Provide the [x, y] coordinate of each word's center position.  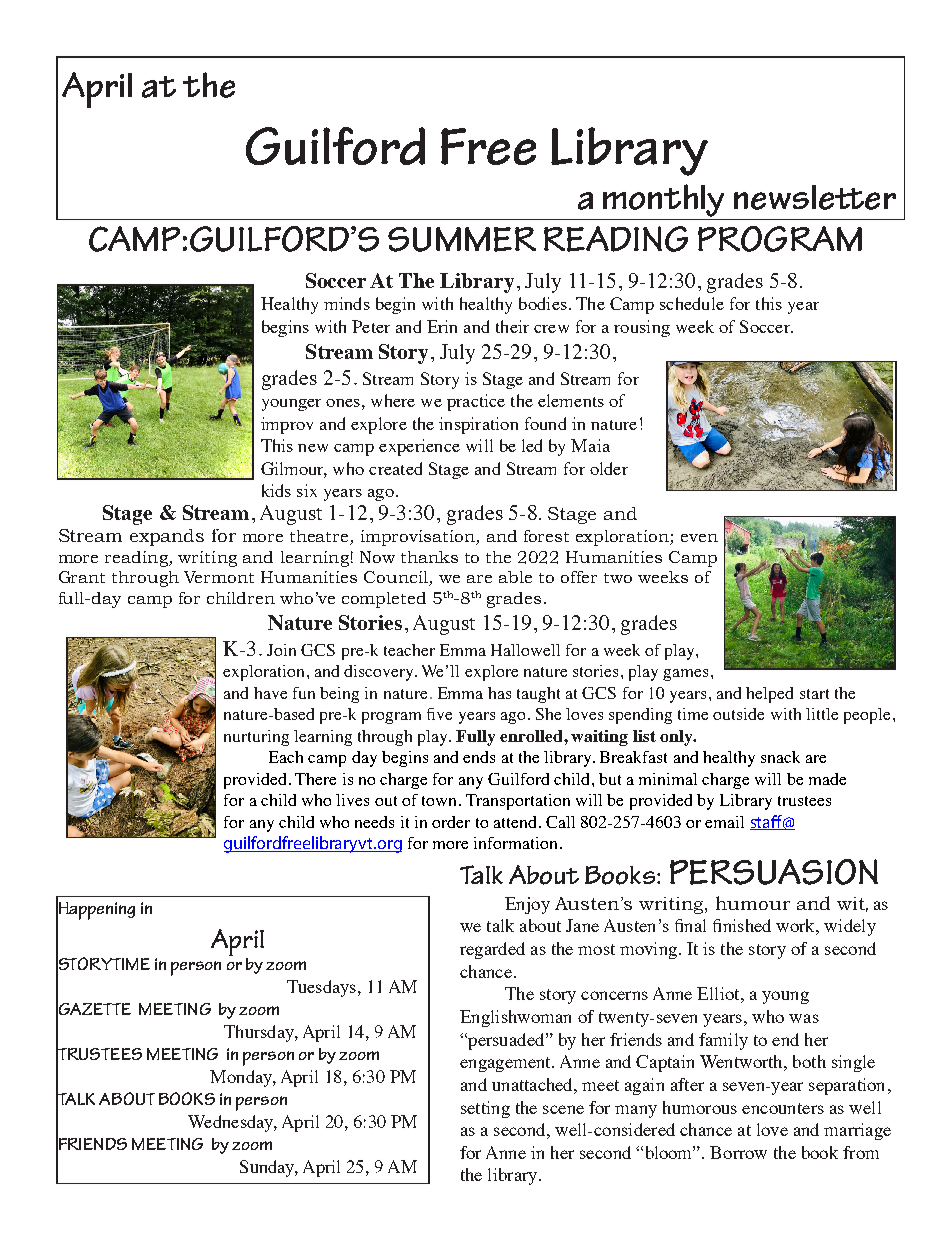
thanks [429, 557]
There [315, 779]
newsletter [815, 197]
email [724, 822]
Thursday [260, 1033]
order [451, 822]
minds [347, 303]
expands [167, 537]
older [609, 468]
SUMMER [462, 239]
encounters [783, 1108]
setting [485, 1109]
